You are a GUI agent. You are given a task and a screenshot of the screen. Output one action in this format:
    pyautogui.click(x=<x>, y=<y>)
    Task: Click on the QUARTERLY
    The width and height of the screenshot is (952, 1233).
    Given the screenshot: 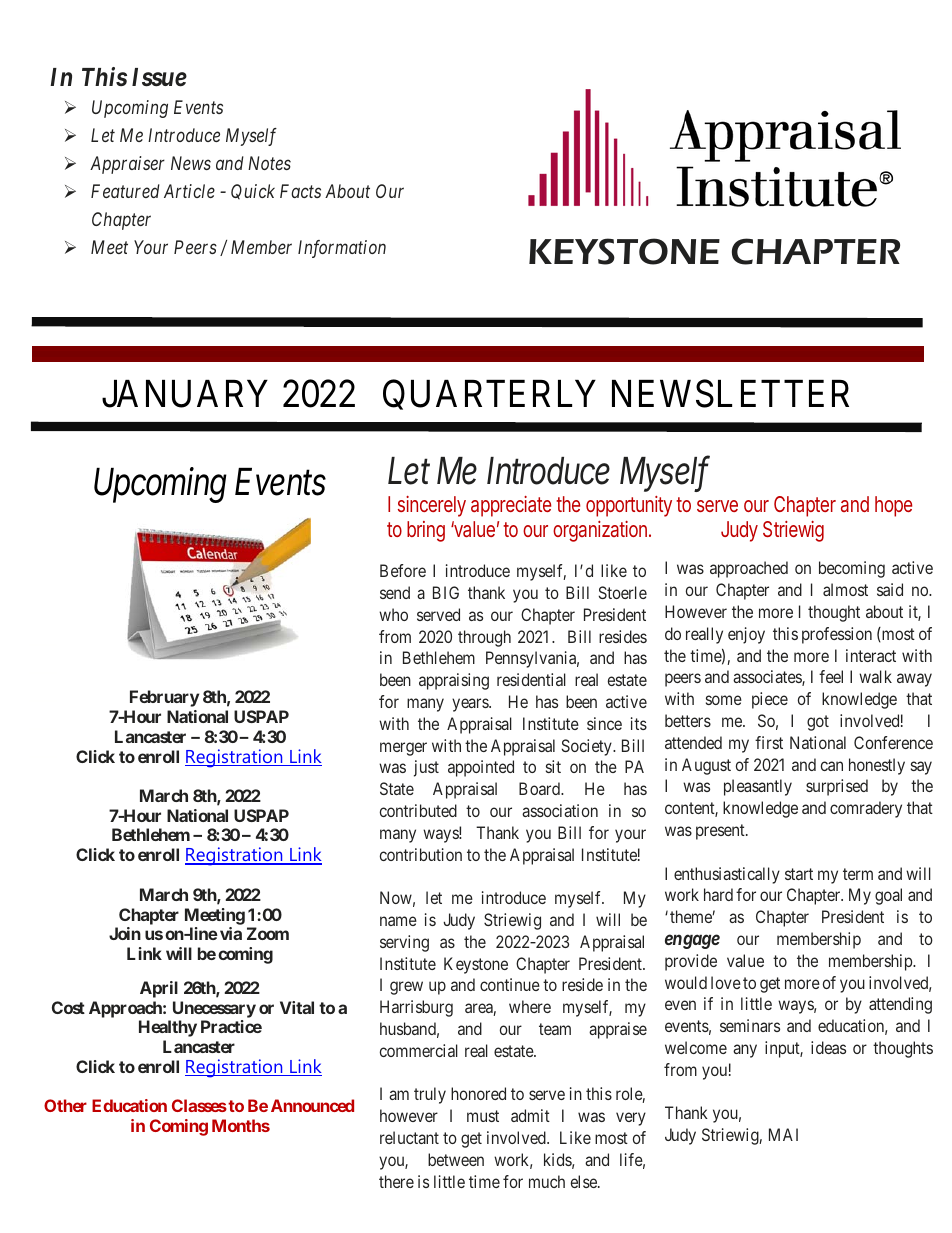 What is the action you would take?
    pyautogui.click(x=489, y=395)
